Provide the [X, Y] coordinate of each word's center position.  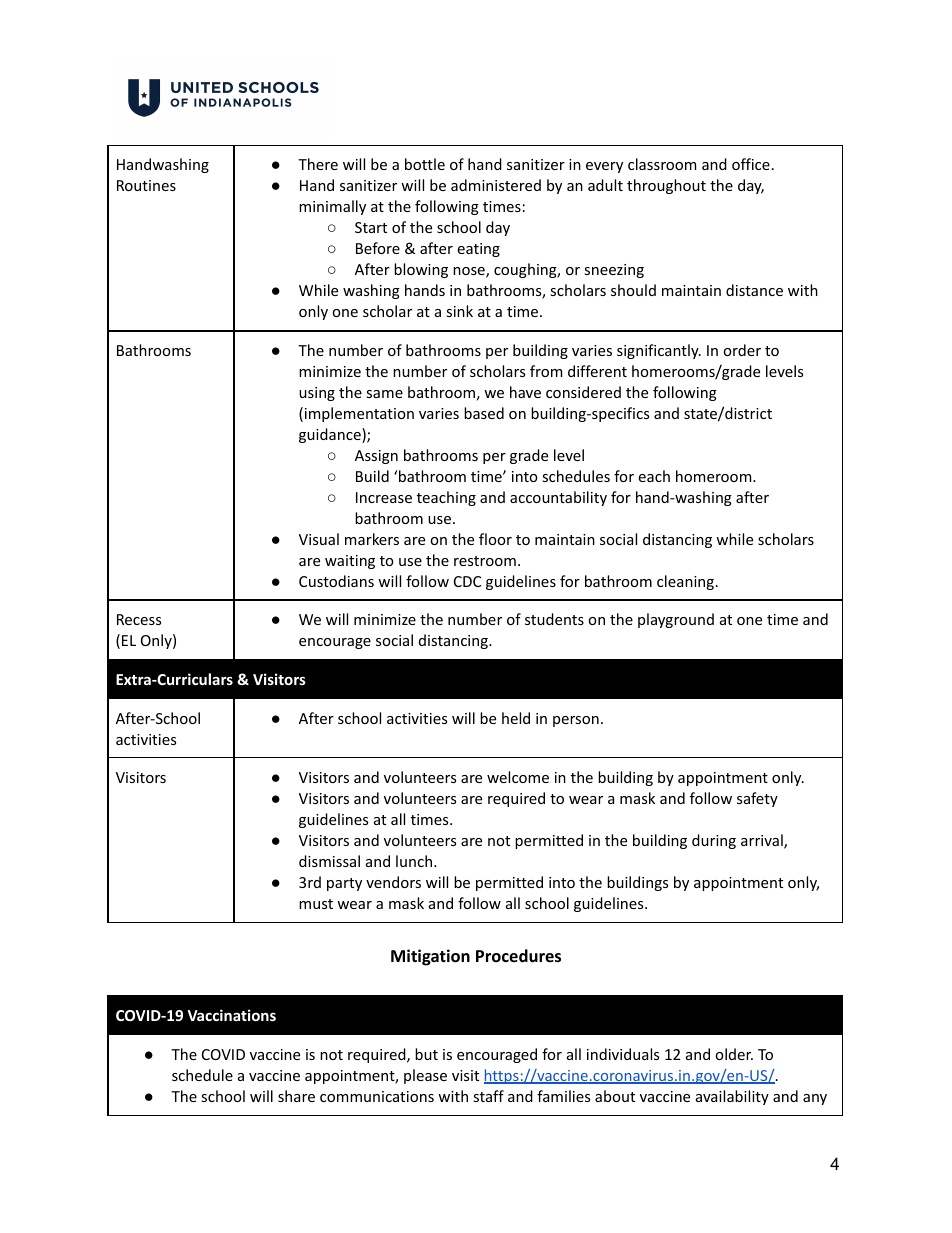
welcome [518, 777]
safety [757, 799]
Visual [319, 539]
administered [496, 185]
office [751, 164]
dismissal [329, 861]
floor [495, 539]
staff [488, 1096]
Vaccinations [232, 1015]
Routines [146, 185]
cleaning [687, 582]
